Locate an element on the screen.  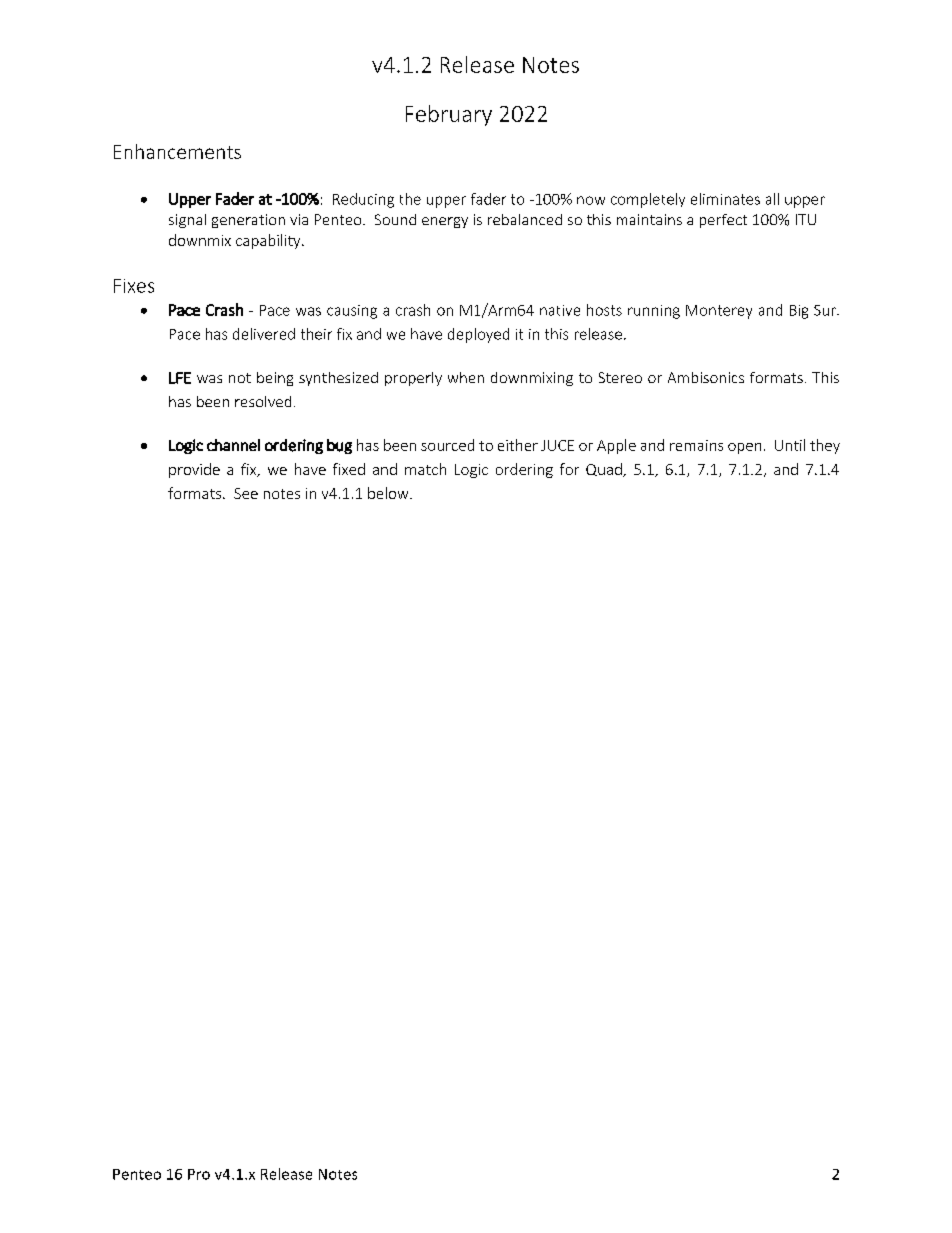
provide is located at coordinates (194, 470).
